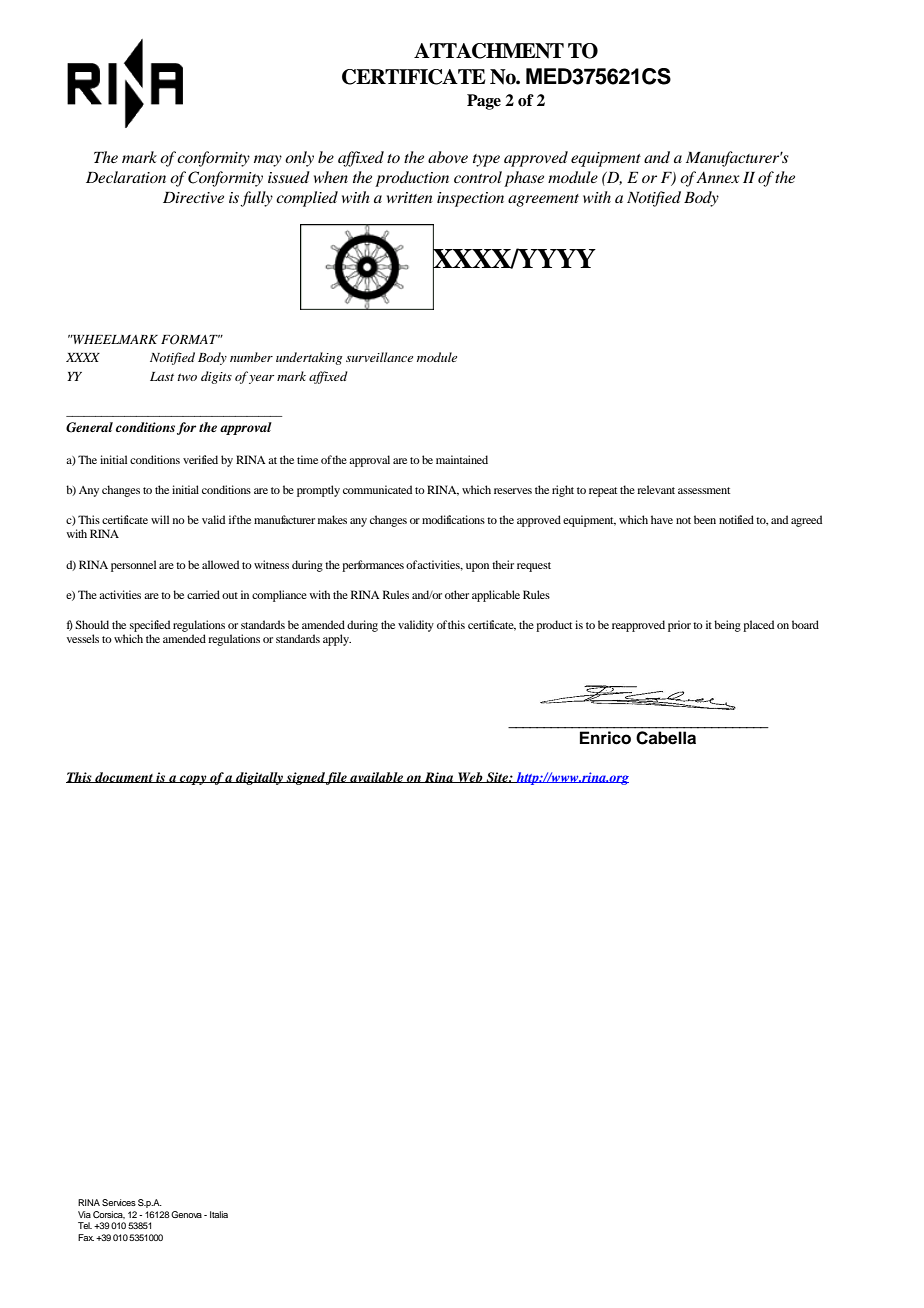 Image resolution: width=924 pixels, height=1308 pixels. What do you see at coordinates (219, 1214) in the image?
I see `Italia` at bounding box center [219, 1214].
